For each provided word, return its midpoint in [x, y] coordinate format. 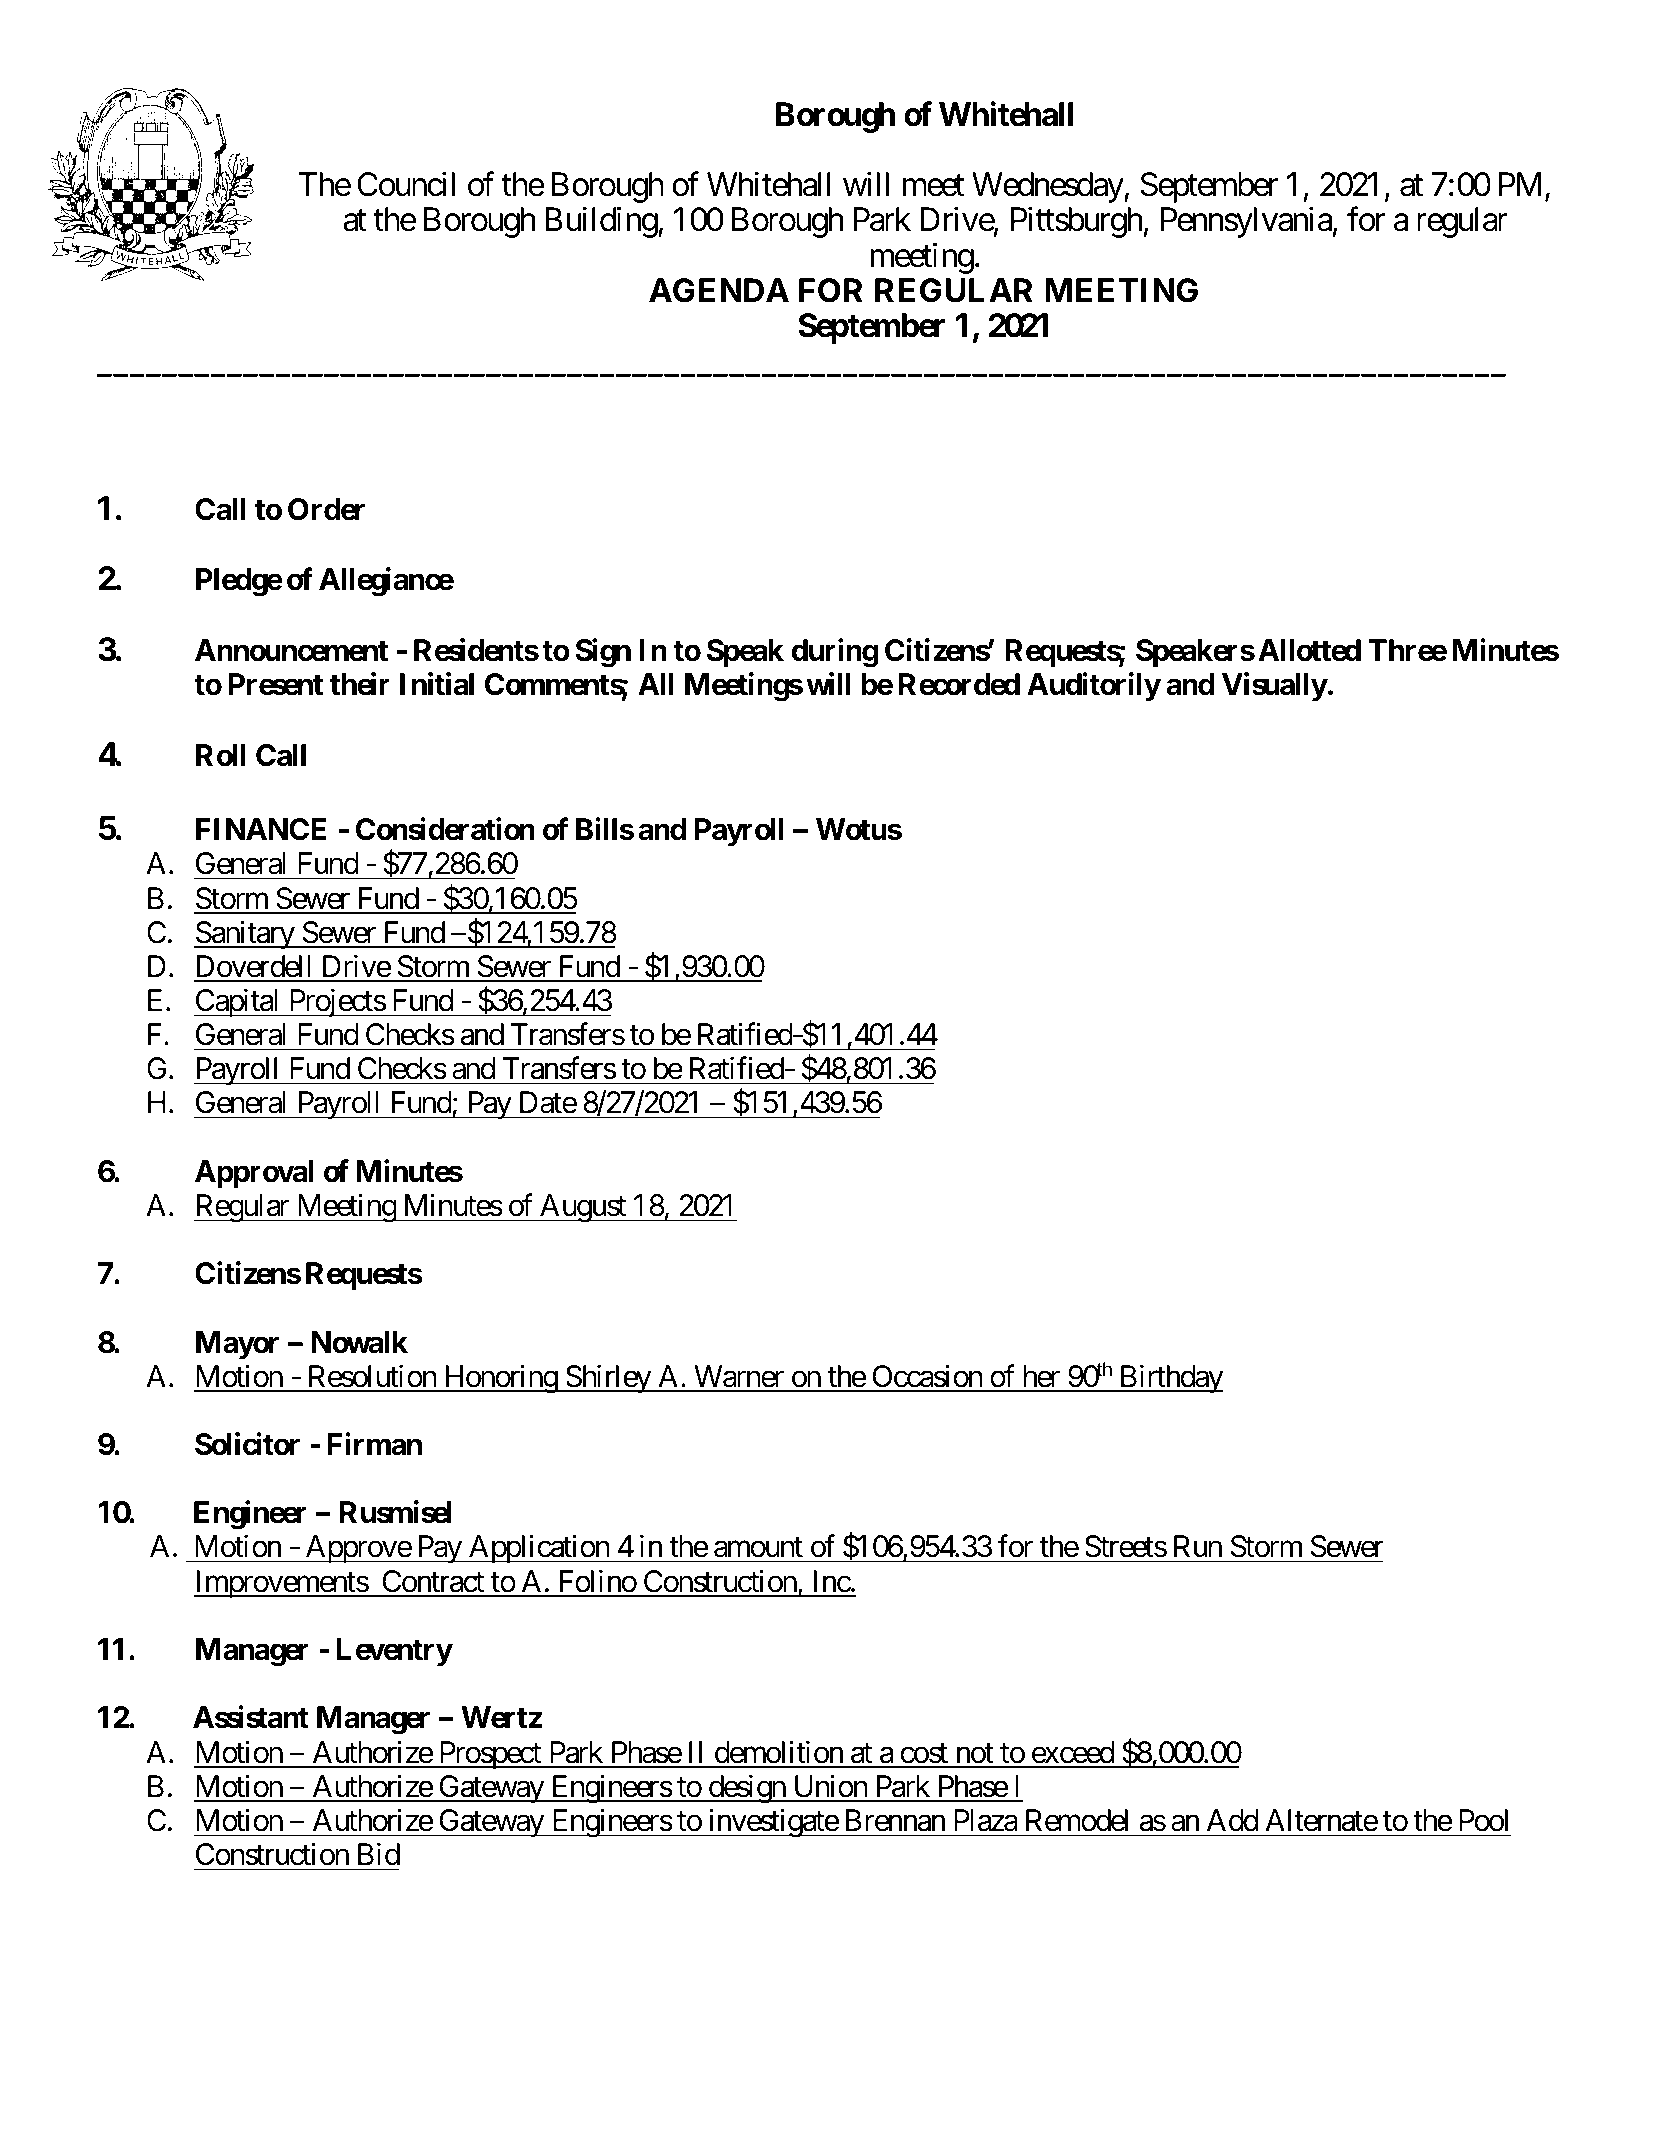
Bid [379, 1854]
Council [406, 184]
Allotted [1309, 650]
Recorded [959, 684]
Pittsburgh [1076, 222]
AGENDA [719, 290]
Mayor [237, 1345]
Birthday [1170, 1378]
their [360, 684]
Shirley [607, 1378]
